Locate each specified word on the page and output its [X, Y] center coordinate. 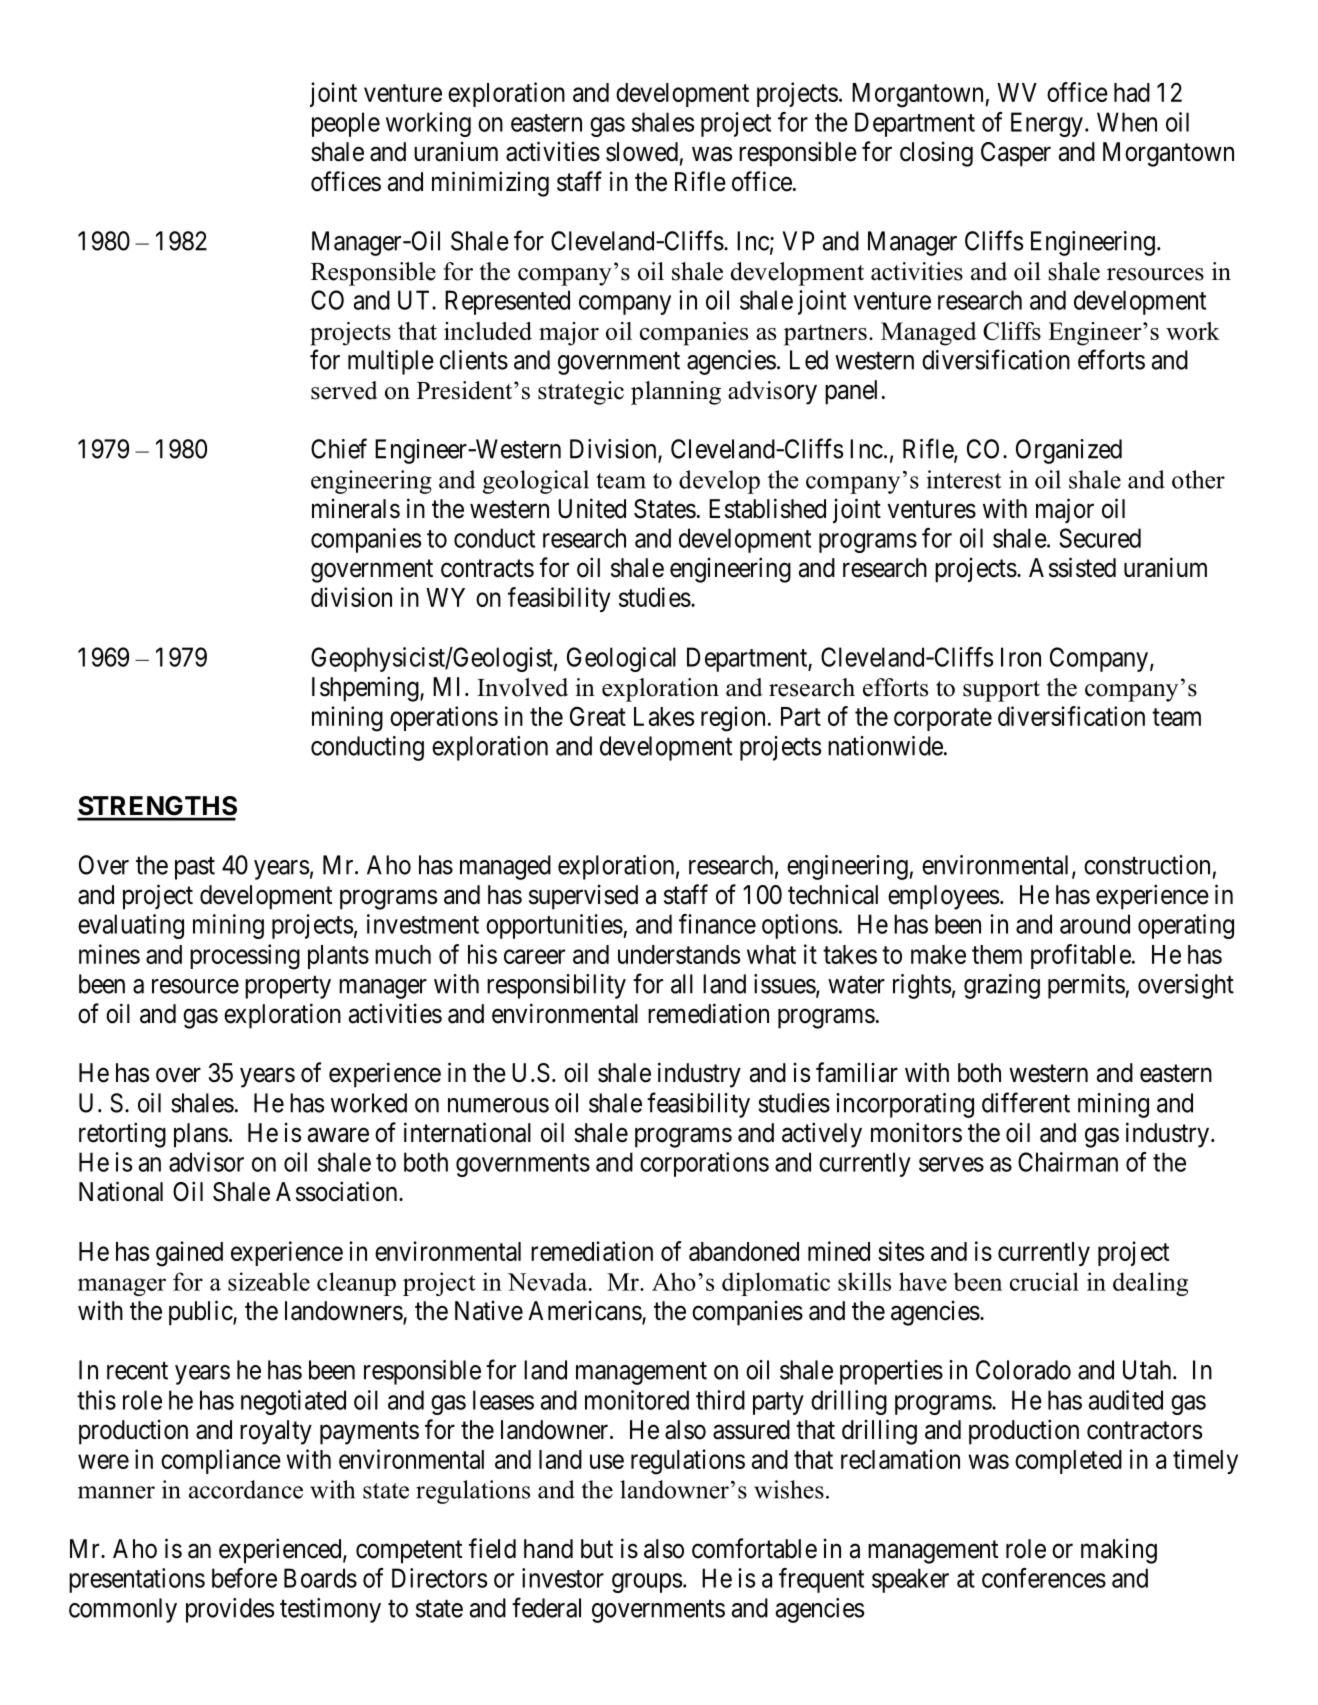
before [244, 1578]
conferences [1044, 1578]
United [592, 508]
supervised [583, 897]
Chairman [1068, 1162]
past [195, 868]
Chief [339, 448]
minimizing [490, 184]
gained [189, 1254]
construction [1147, 865]
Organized [1069, 451]
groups [647, 1583]
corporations [704, 1164]
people [346, 124]
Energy [1047, 124]
